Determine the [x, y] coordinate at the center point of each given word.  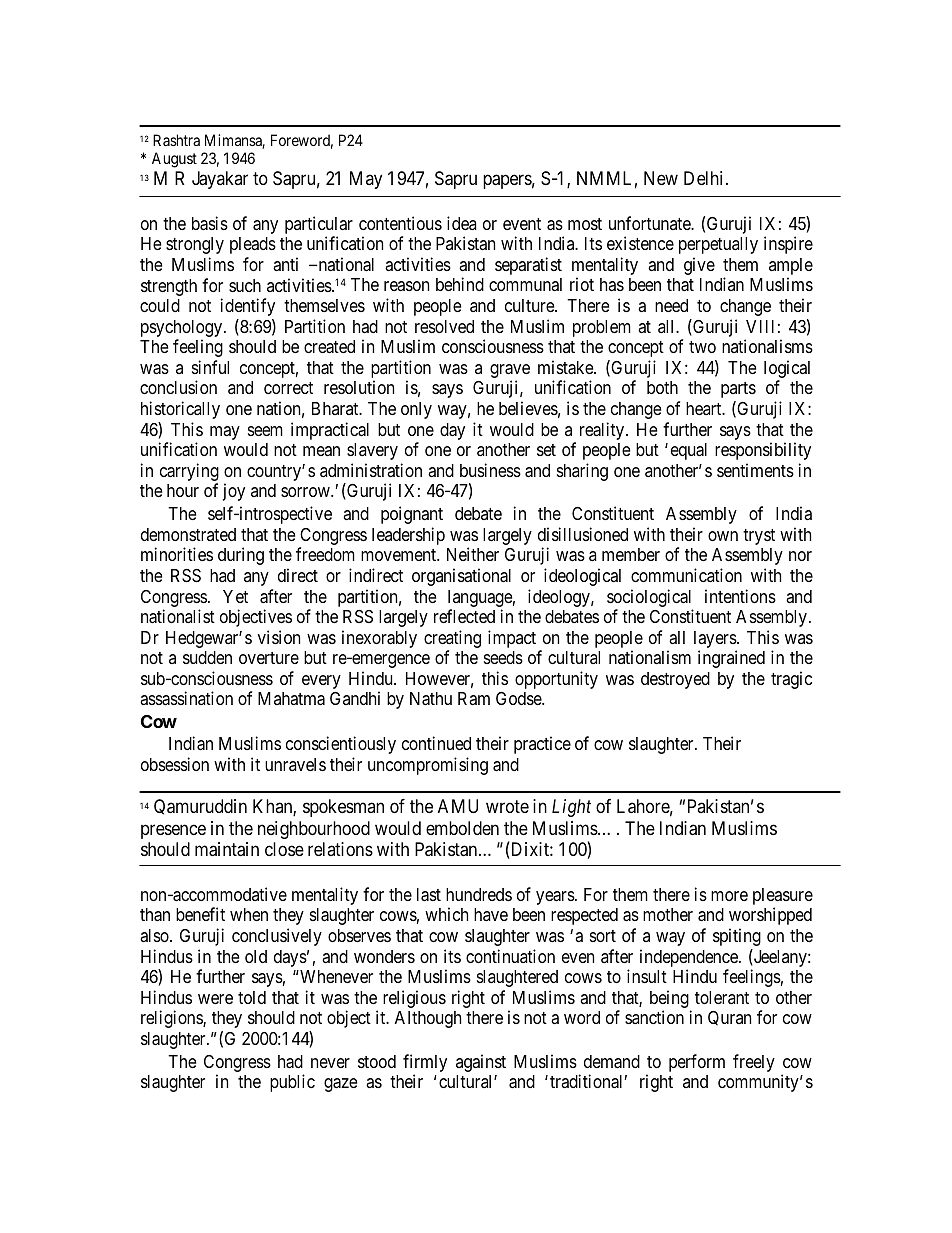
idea [462, 223]
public [292, 1083]
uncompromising [428, 766]
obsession [175, 764]
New [661, 178]
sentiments [755, 470]
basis [210, 223]
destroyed [675, 680]
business [490, 470]
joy [234, 492]
